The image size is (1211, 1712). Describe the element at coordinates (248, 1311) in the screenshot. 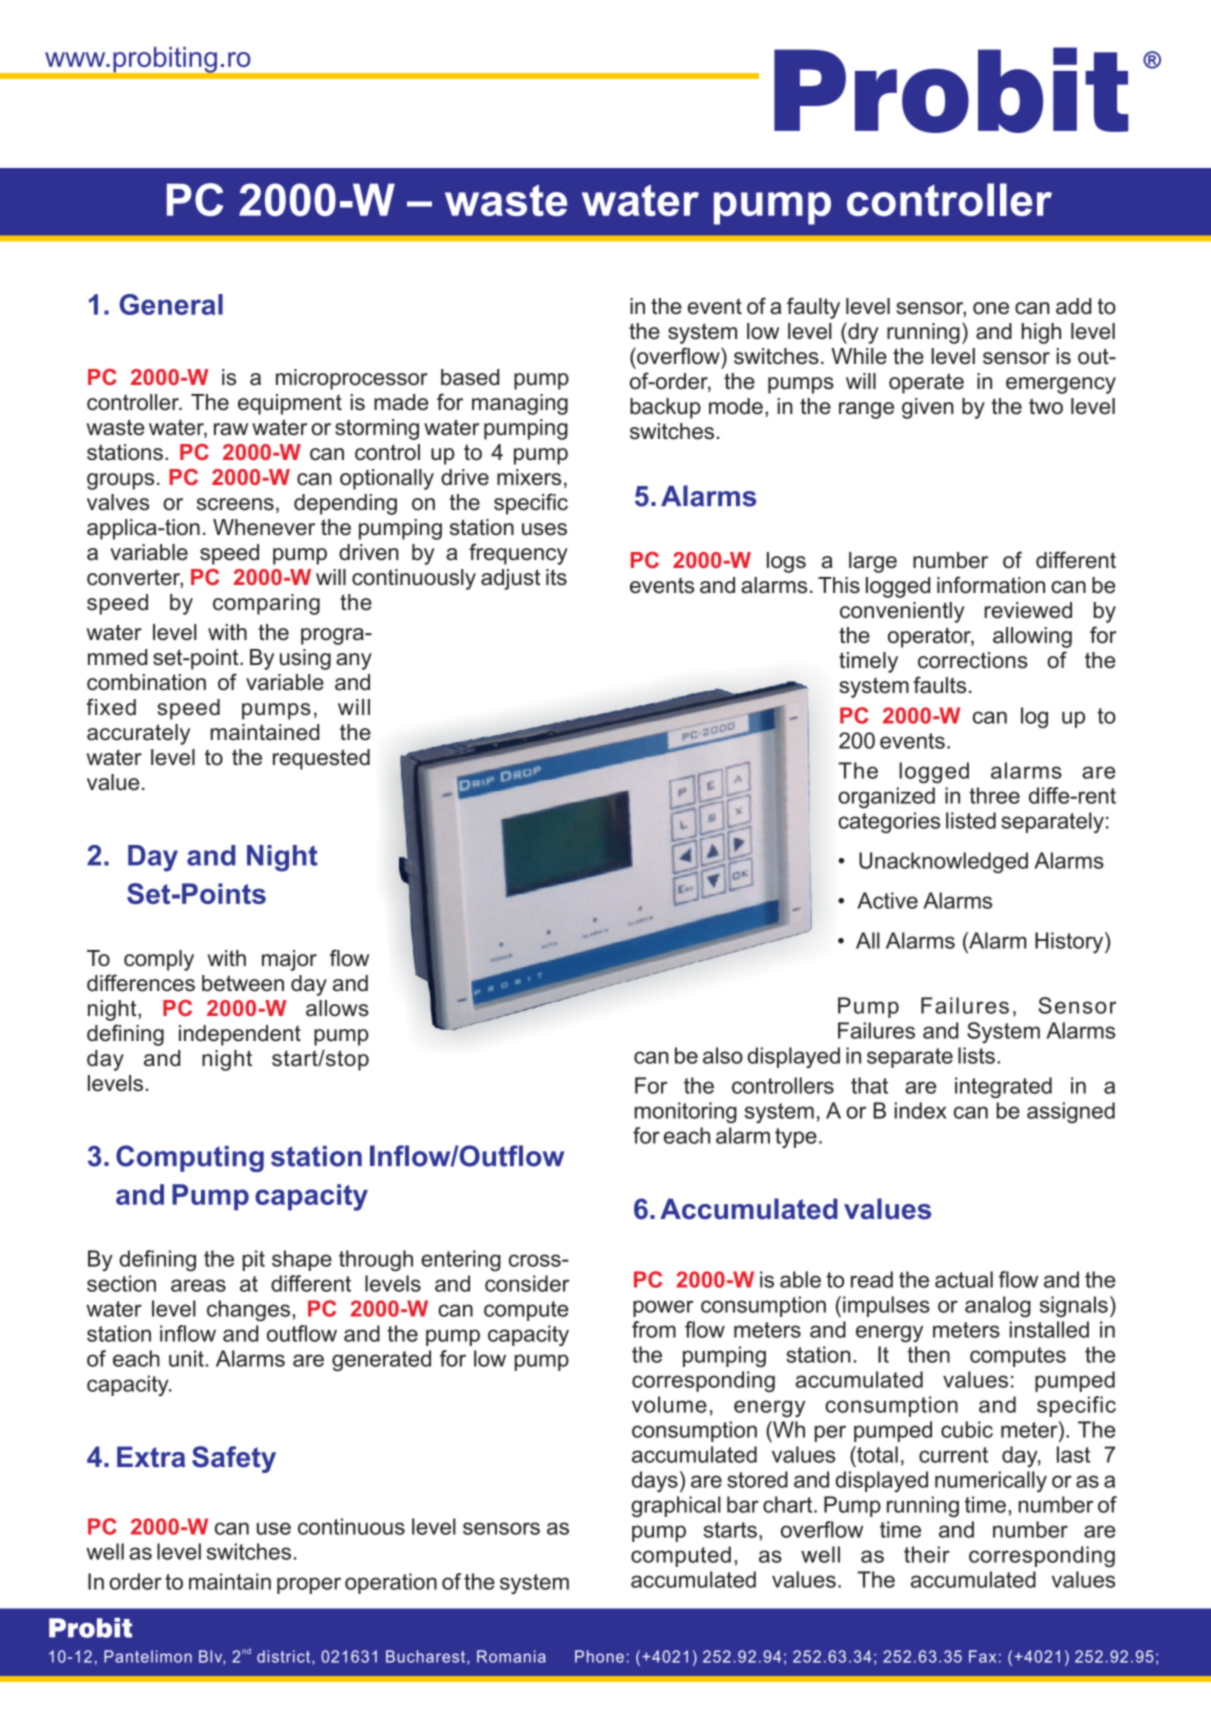

I see `changes` at that location.
